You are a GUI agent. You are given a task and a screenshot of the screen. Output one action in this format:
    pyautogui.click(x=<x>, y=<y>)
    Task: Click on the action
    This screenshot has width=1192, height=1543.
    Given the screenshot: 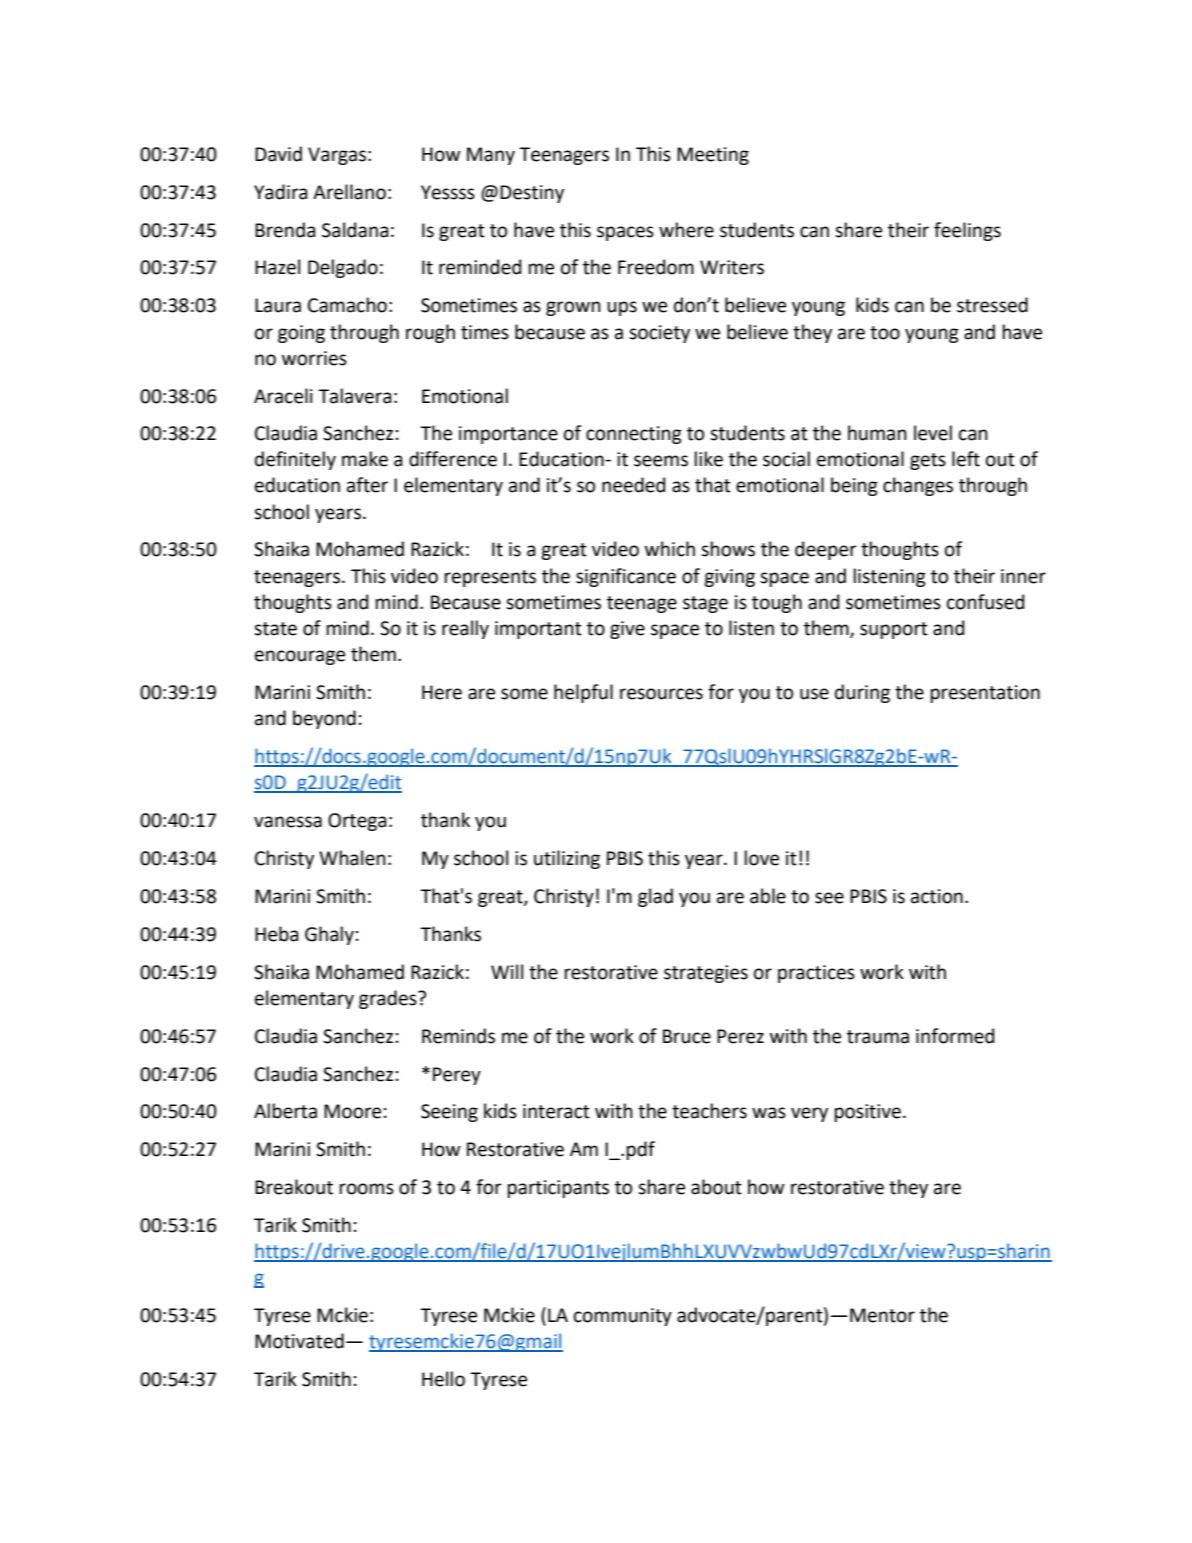 What is the action you would take?
    pyautogui.click(x=937, y=896)
